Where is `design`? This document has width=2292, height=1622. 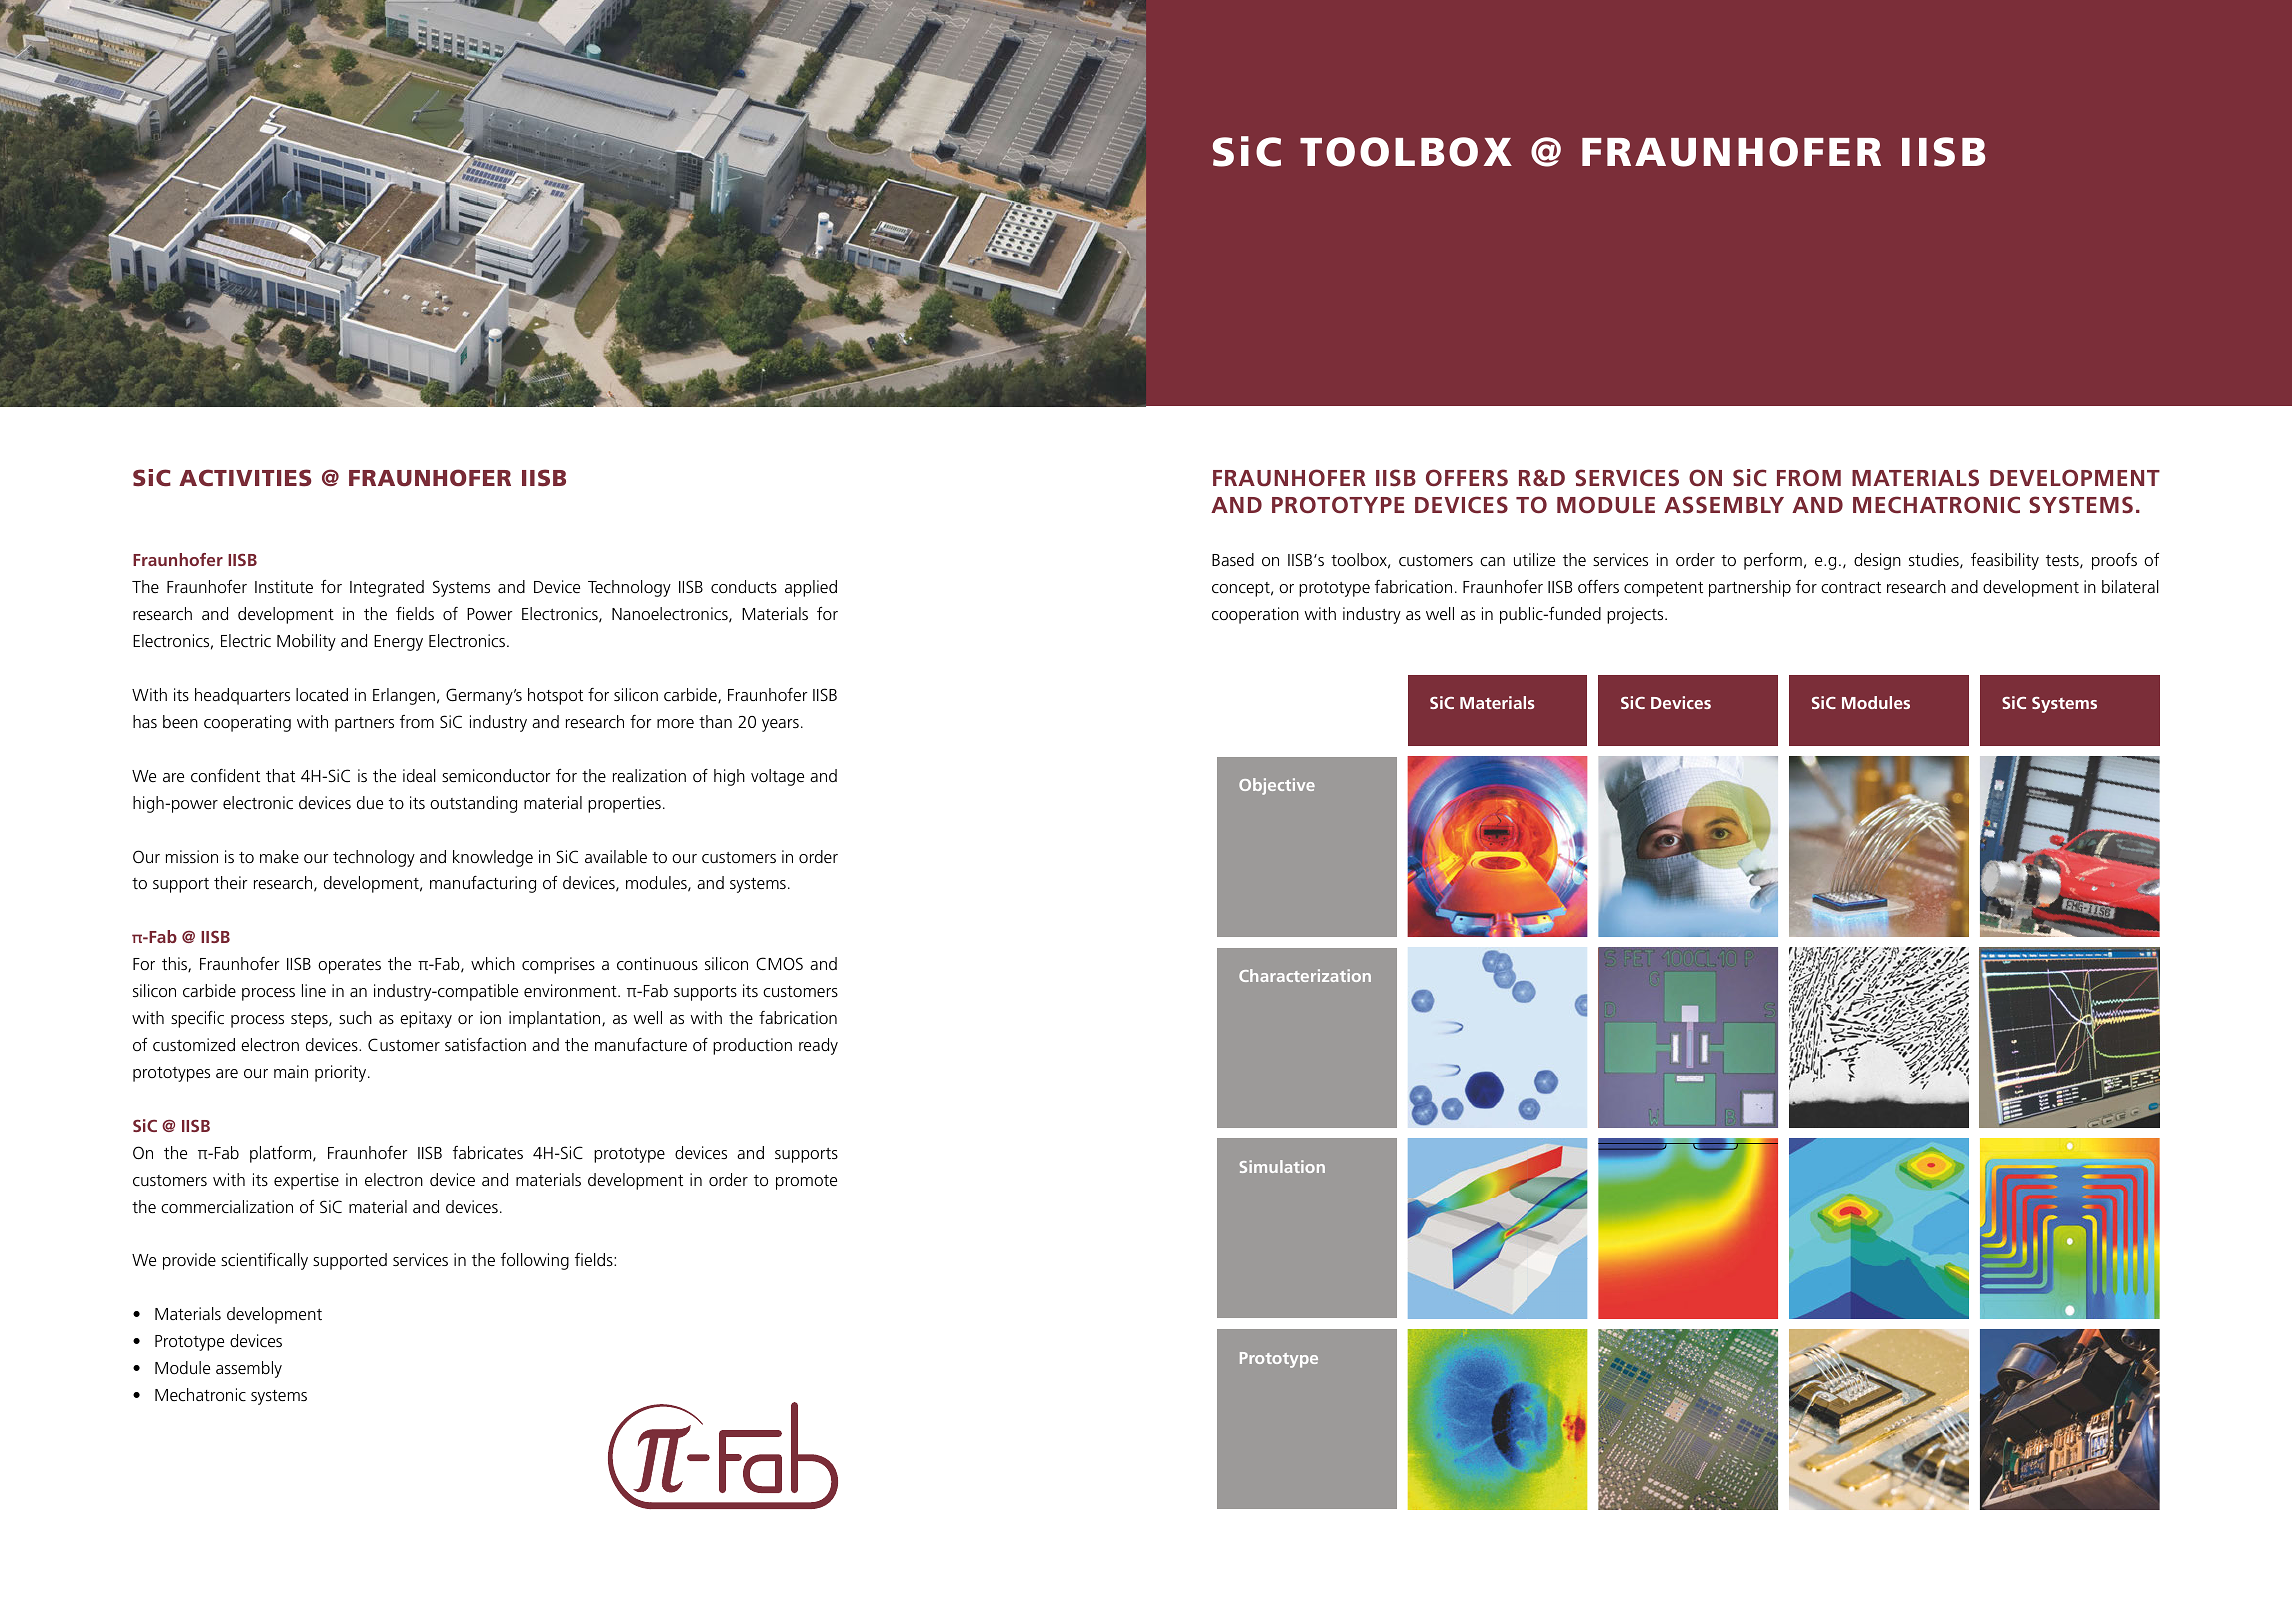 design is located at coordinates (1877, 561).
